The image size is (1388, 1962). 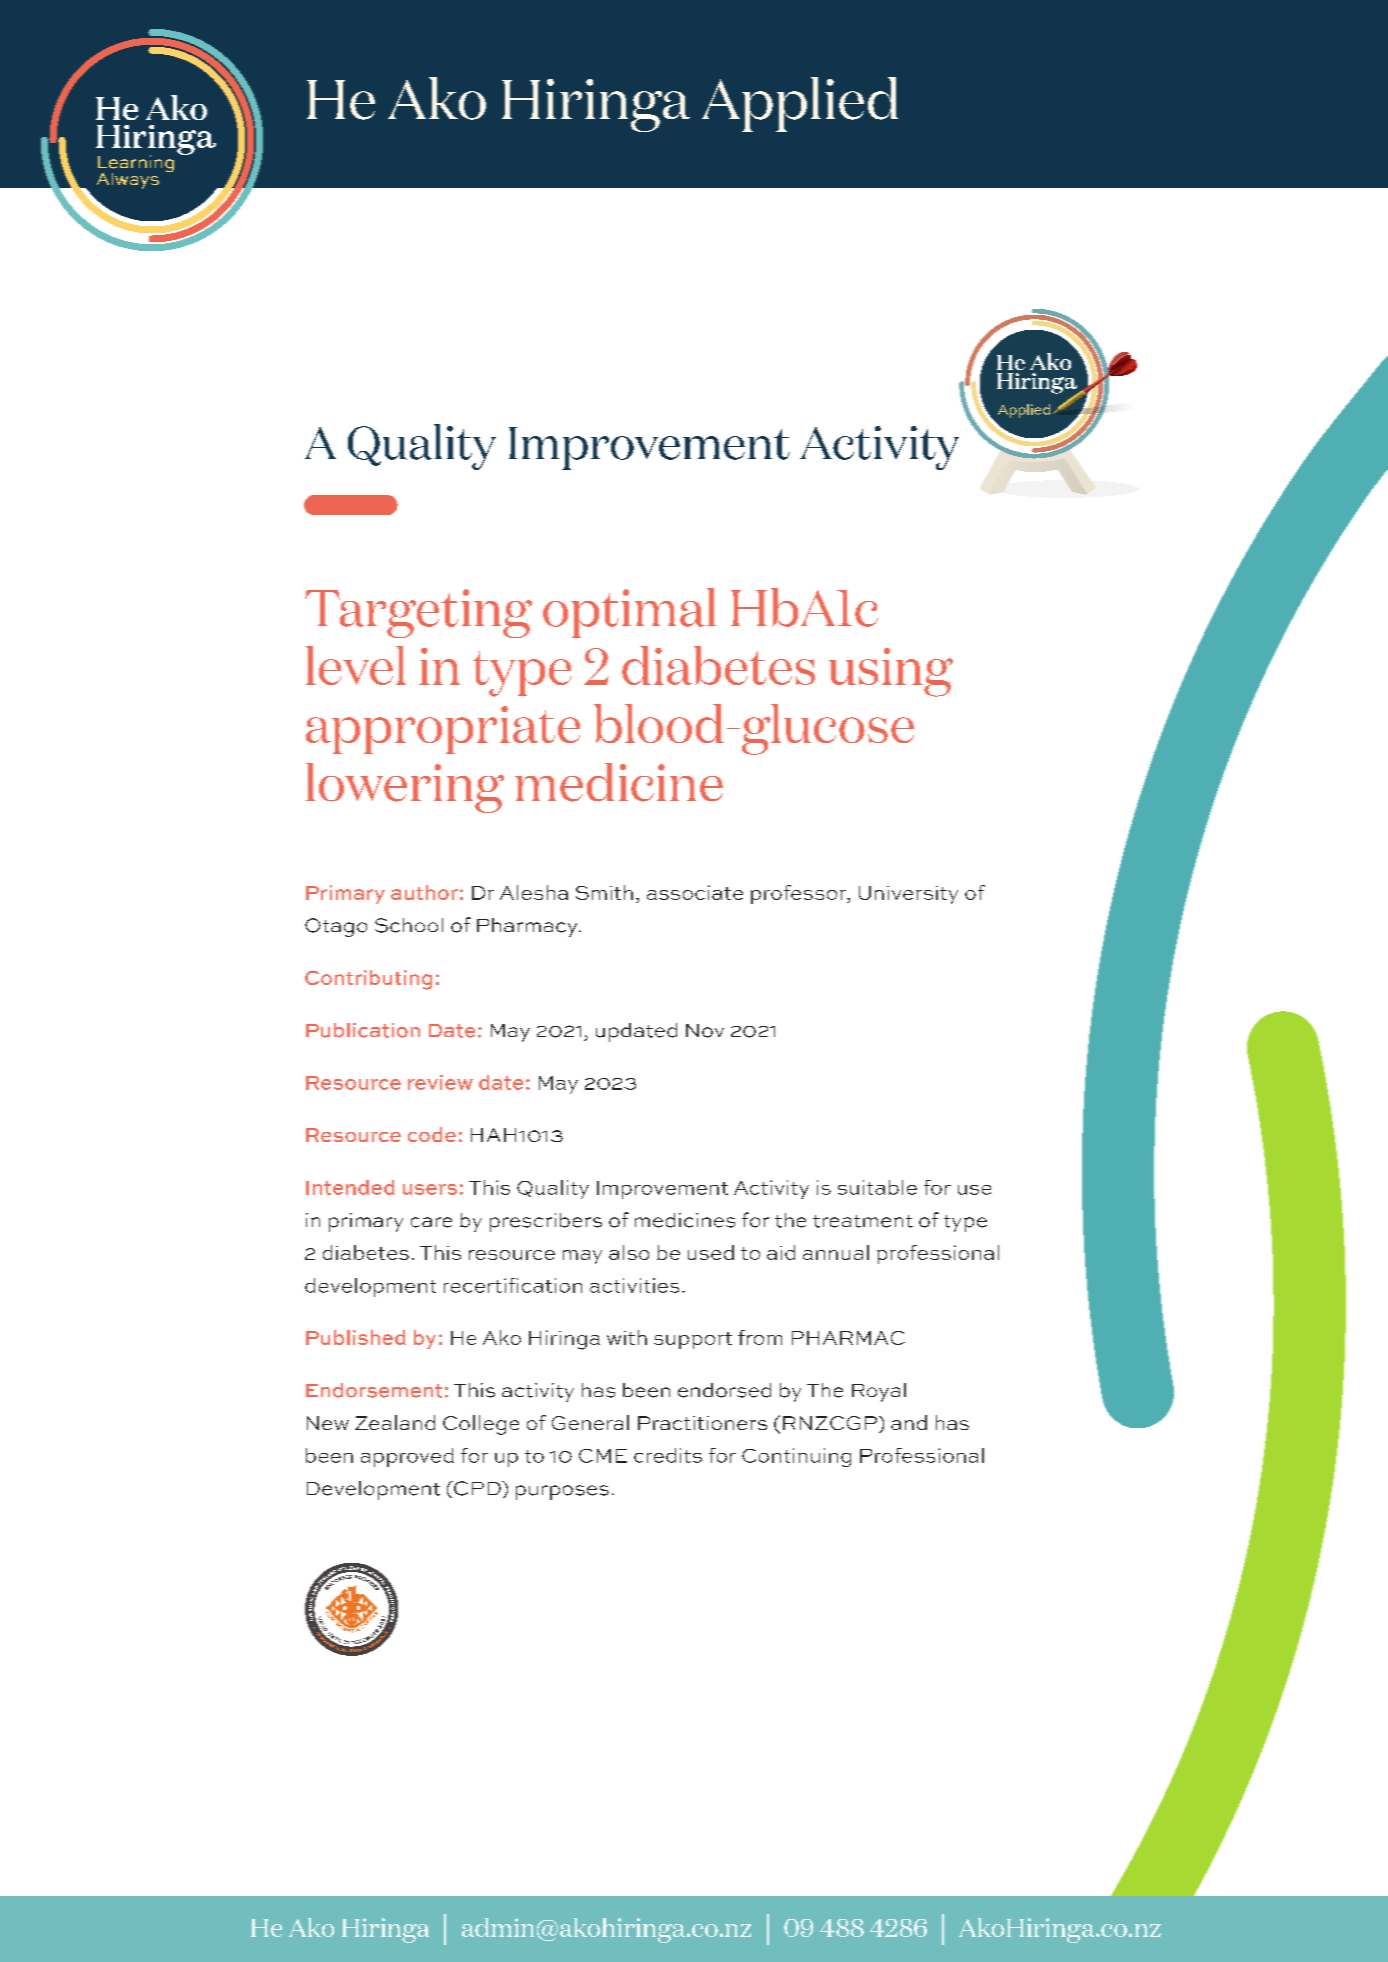 What do you see at coordinates (604, 892) in the page?
I see `Smith` at bounding box center [604, 892].
